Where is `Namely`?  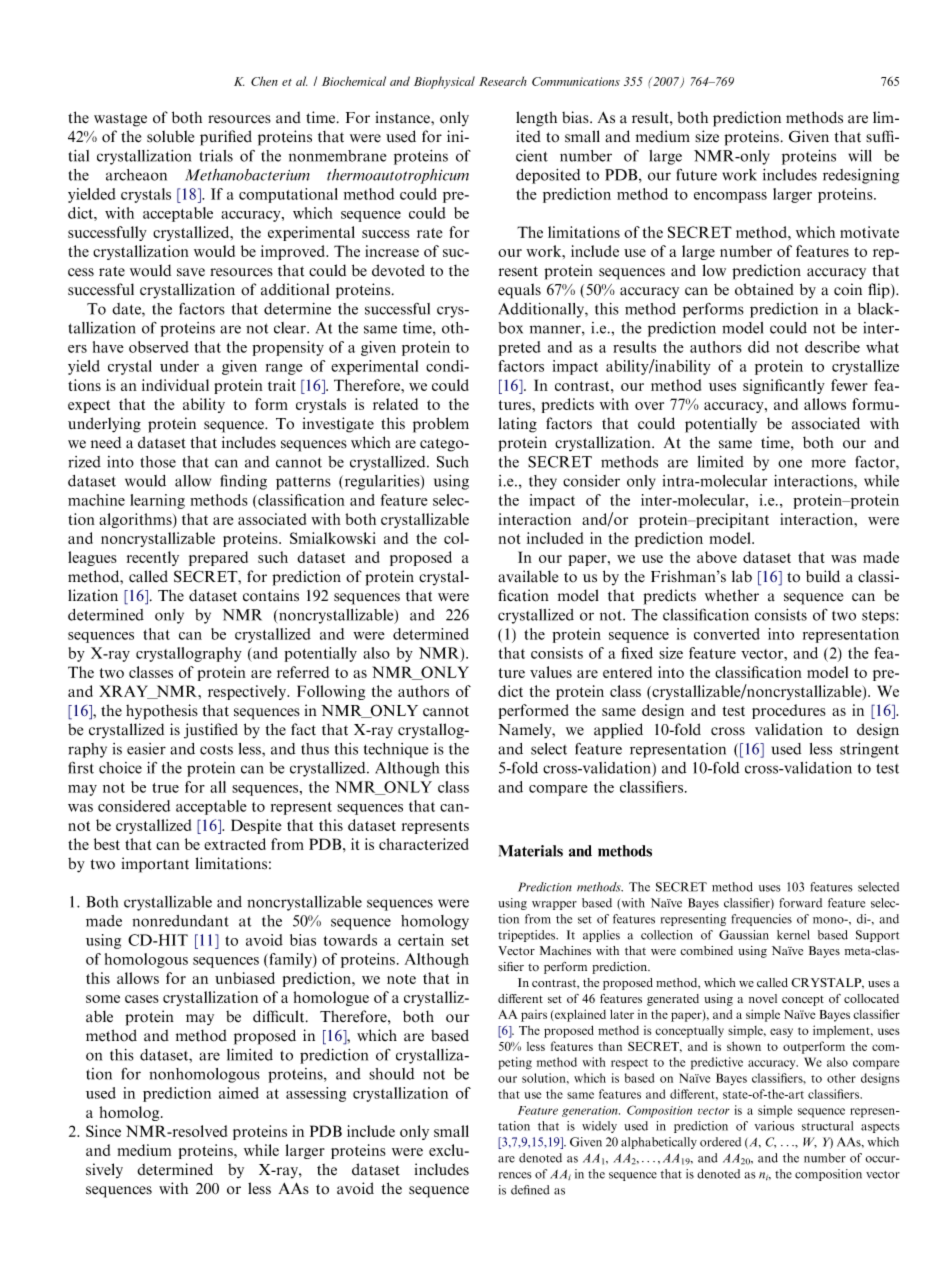
Namely is located at coordinates (526, 731).
